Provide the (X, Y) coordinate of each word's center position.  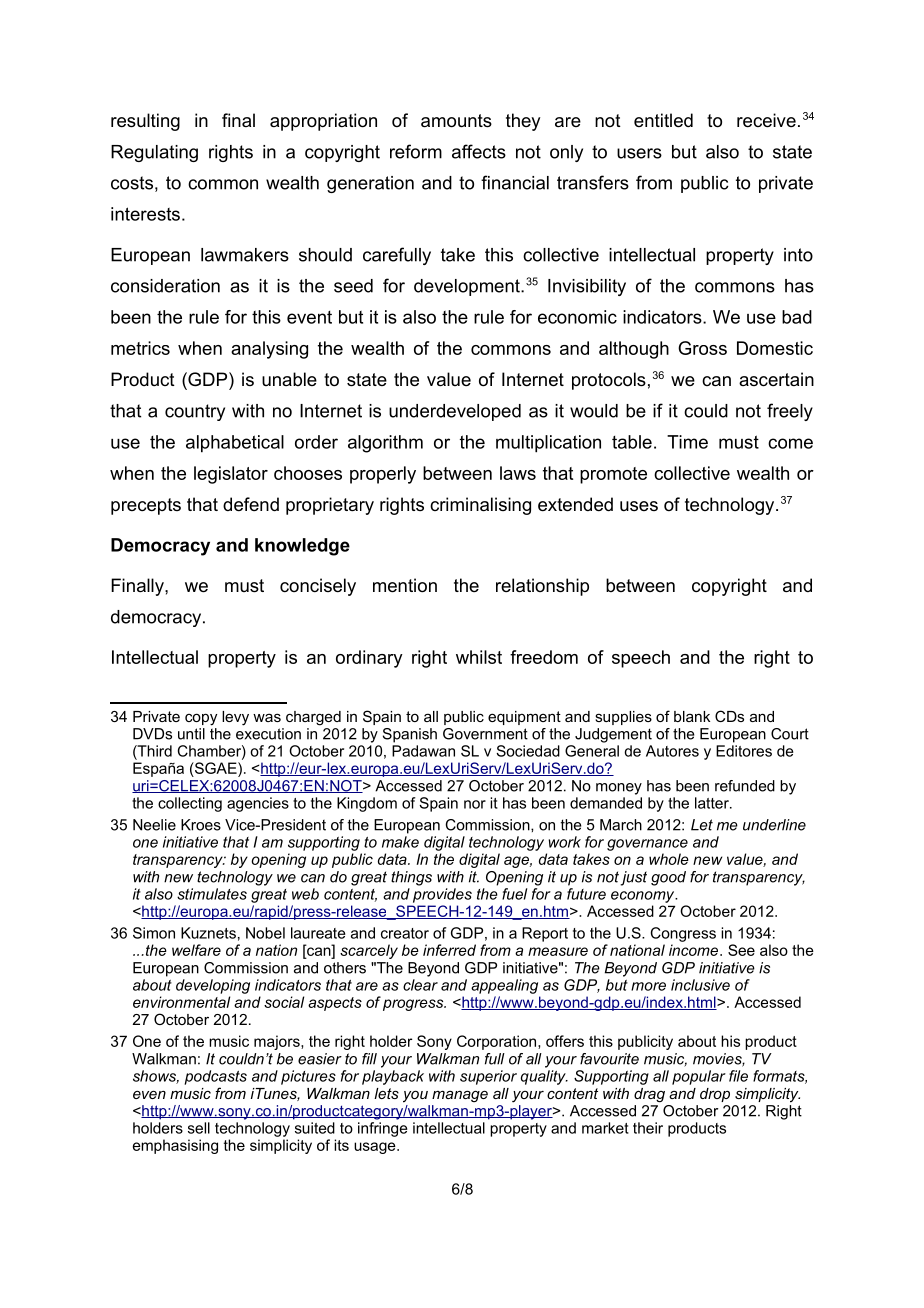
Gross (702, 348)
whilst (479, 657)
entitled (663, 120)
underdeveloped (455, 412)
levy (235, 718)
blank (692, 716)
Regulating (154, 153)
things (411, 878)
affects (479, 151)
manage (460, 1096)
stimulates (212, 894)
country (195, 412)
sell (199, 1128)
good (668, 878)
